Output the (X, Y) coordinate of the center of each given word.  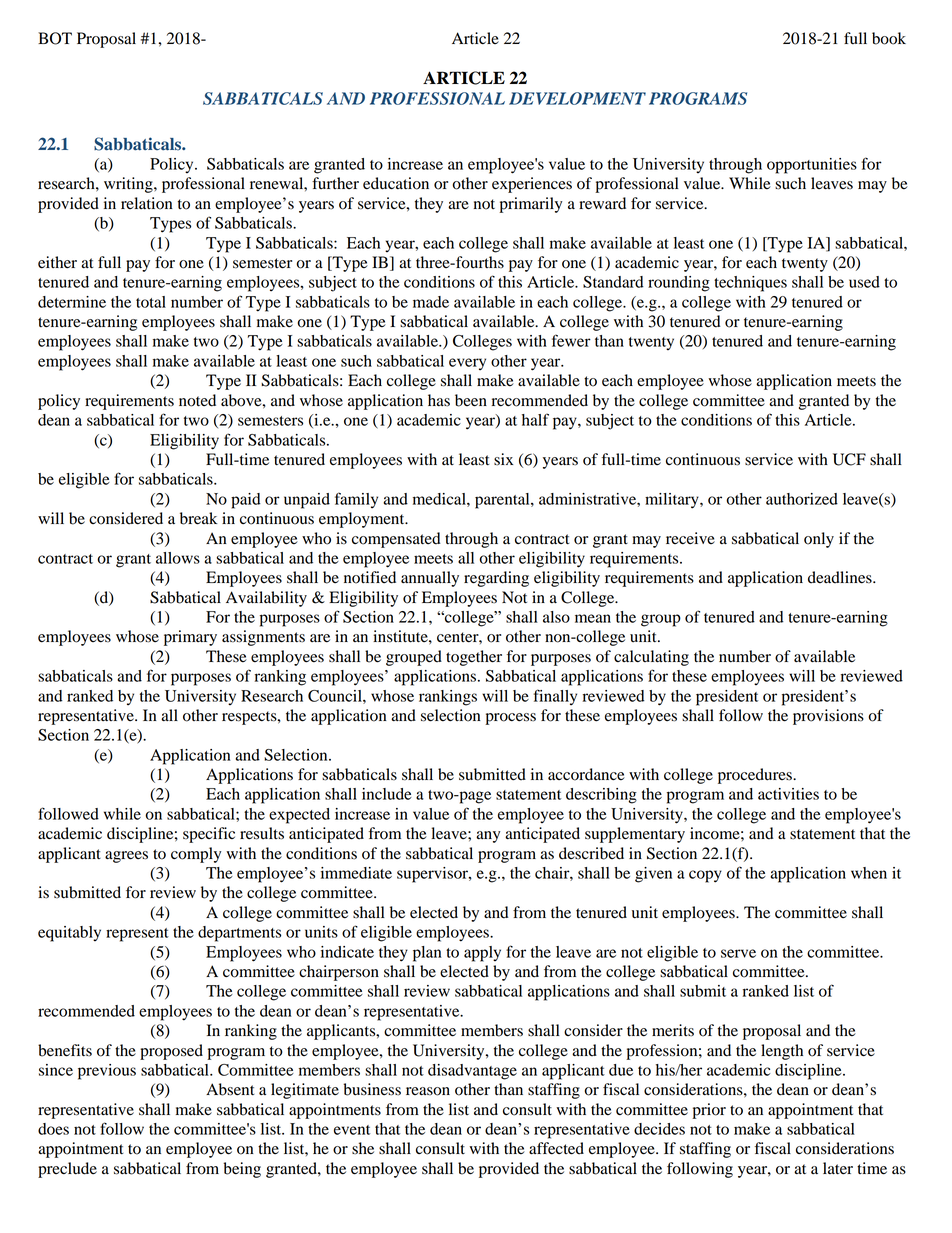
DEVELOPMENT (577, 98)
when (869, 873)
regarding (496, 579)
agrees (126, 857)
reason (428, 1091)
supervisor (433, 875)
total (151, 302)
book (889, 38)
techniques (750, 284)
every (467, 364)
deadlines (841, 577)
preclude (67, 1170)
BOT (55, 38)
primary (190, 638)
